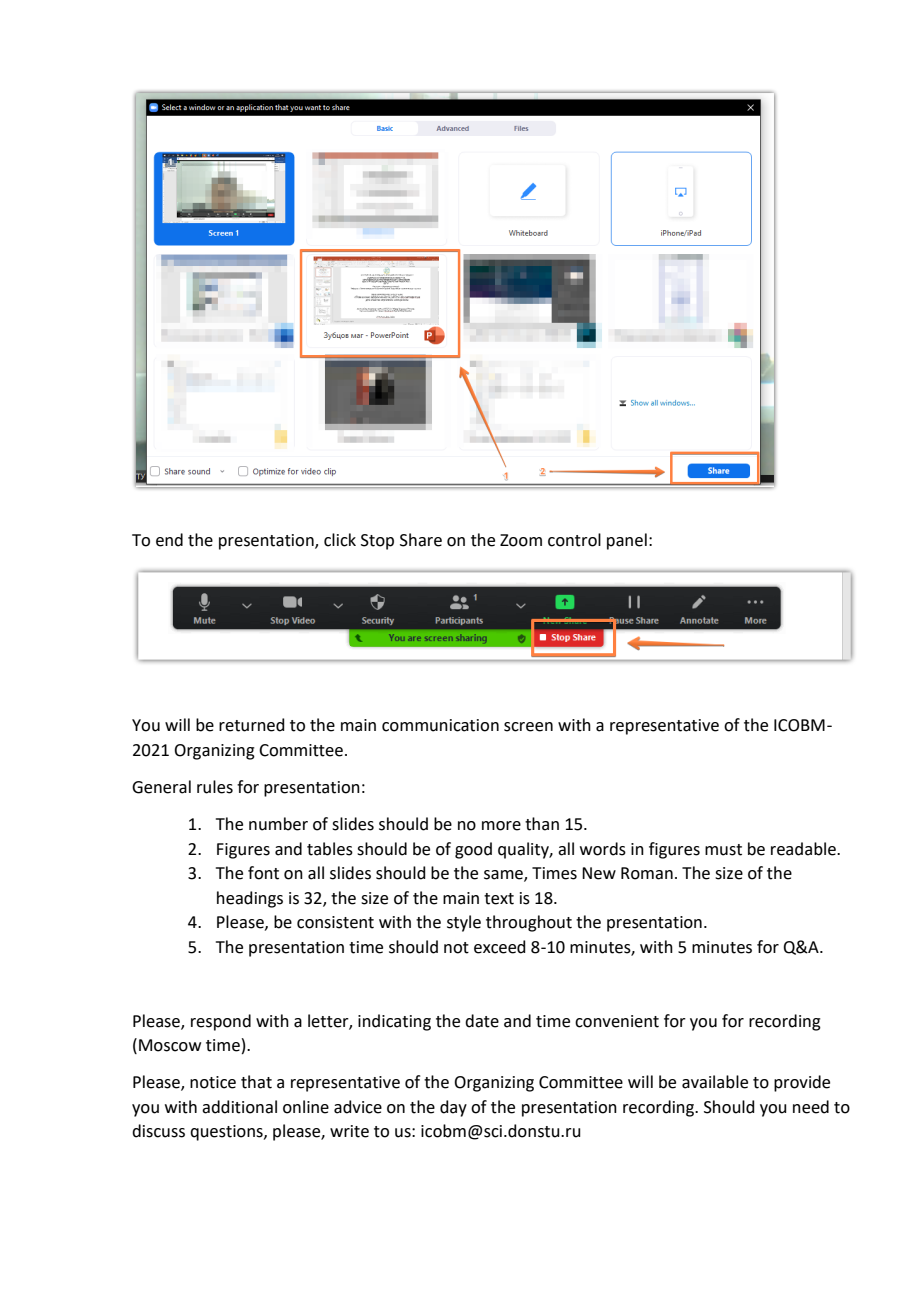  I want to click on headings, so click(250, 899).
